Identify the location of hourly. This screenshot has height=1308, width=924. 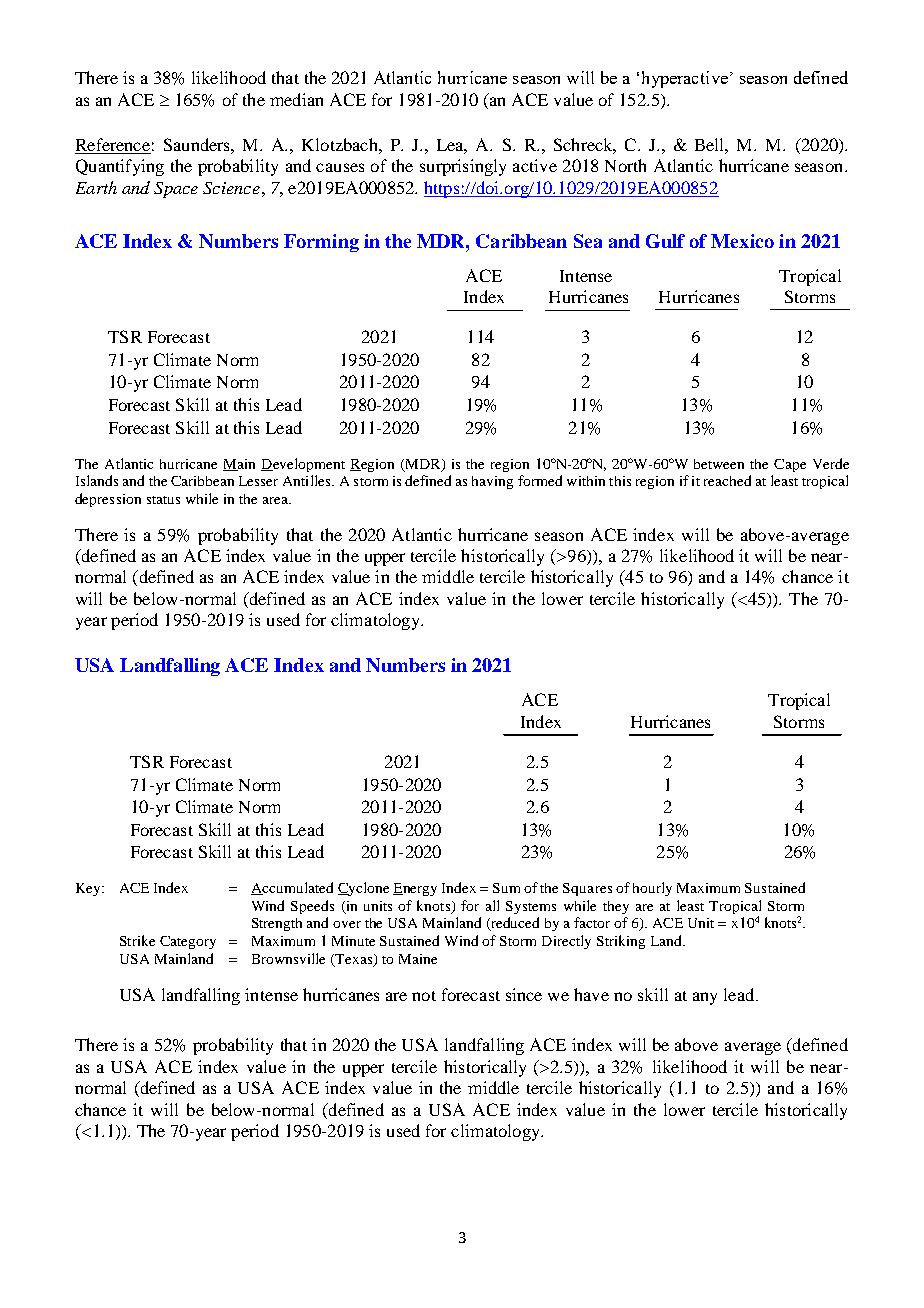
(652, 889).
